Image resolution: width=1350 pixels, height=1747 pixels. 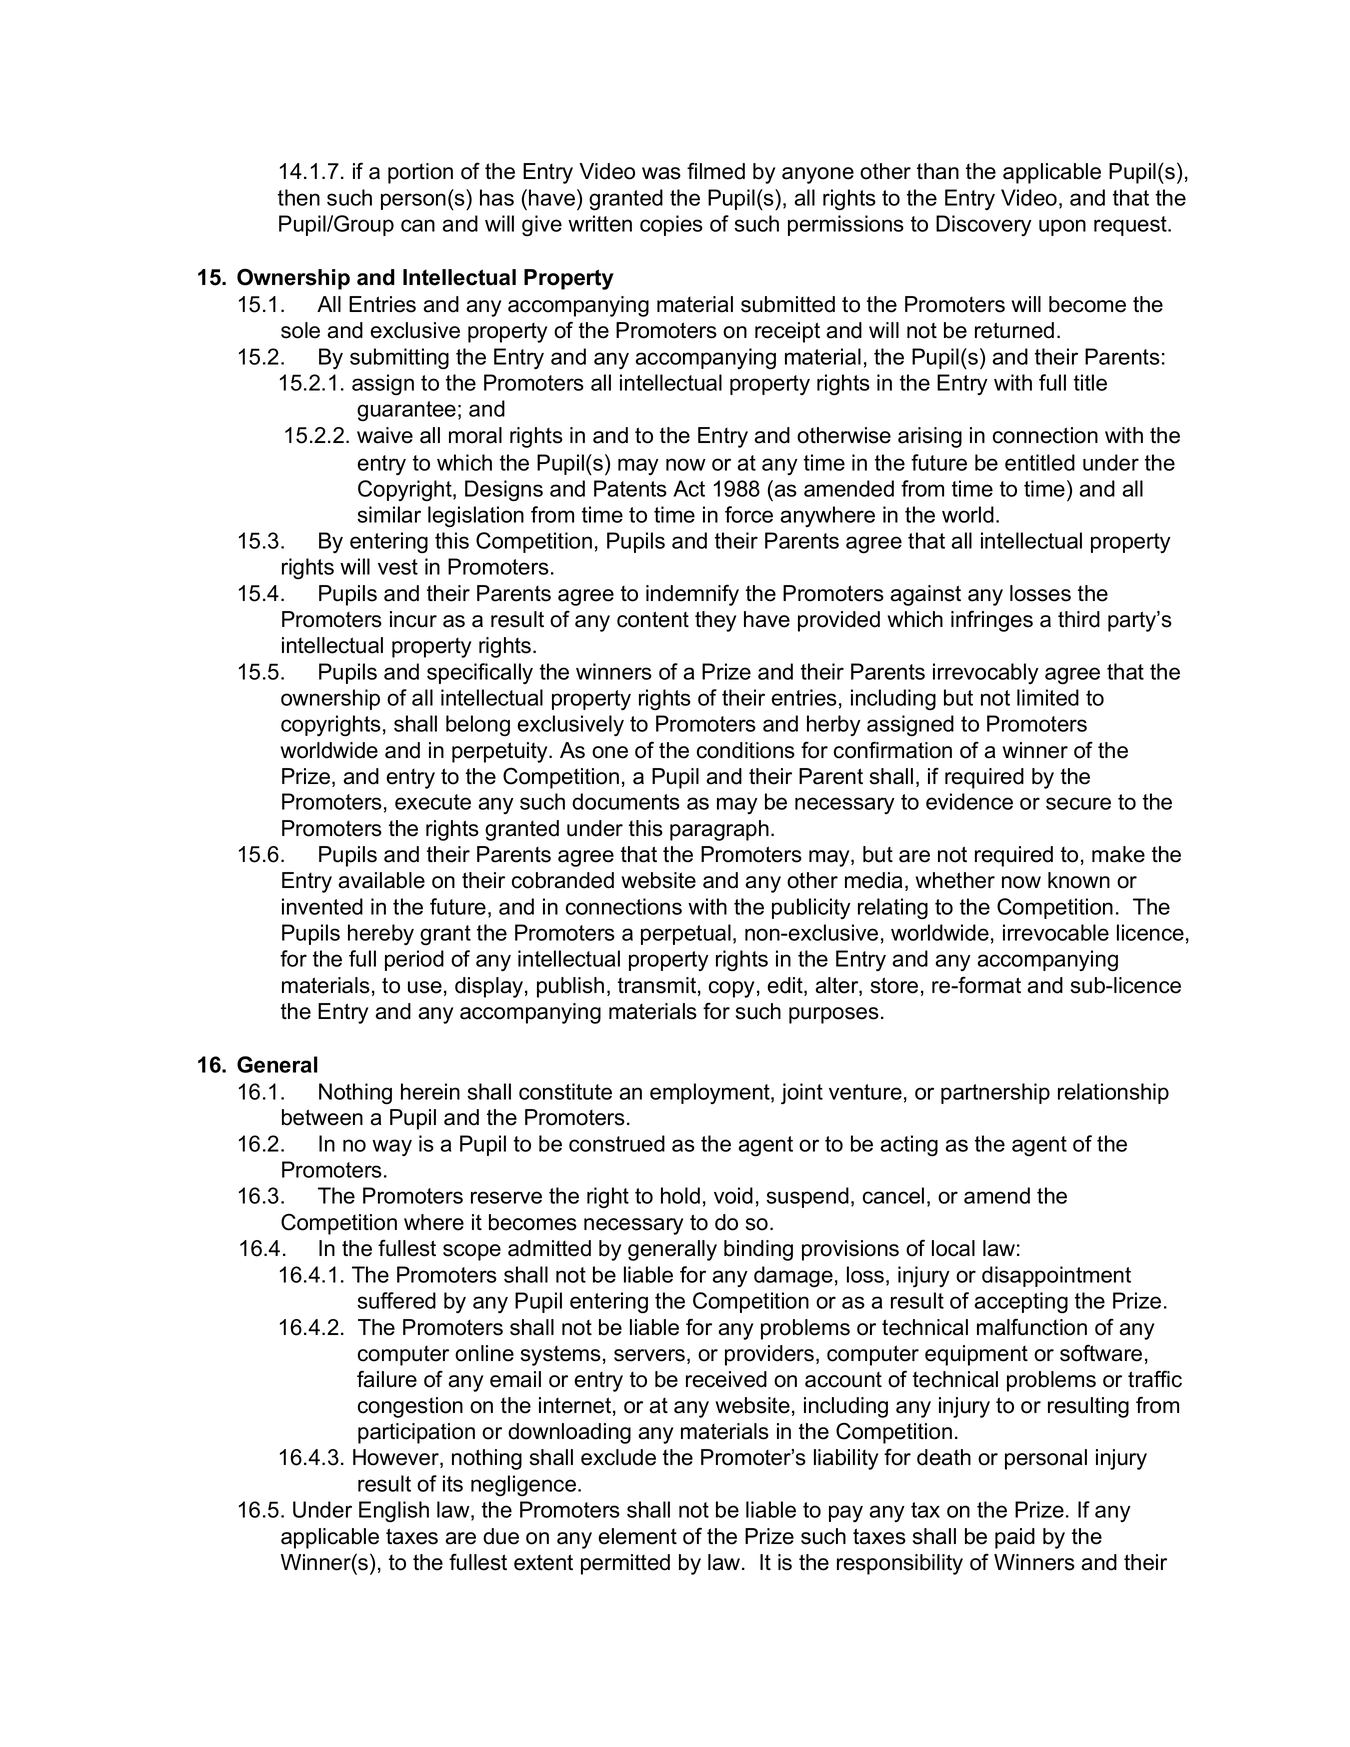 I want to click on paragraph, so click(x=719, y=830).
